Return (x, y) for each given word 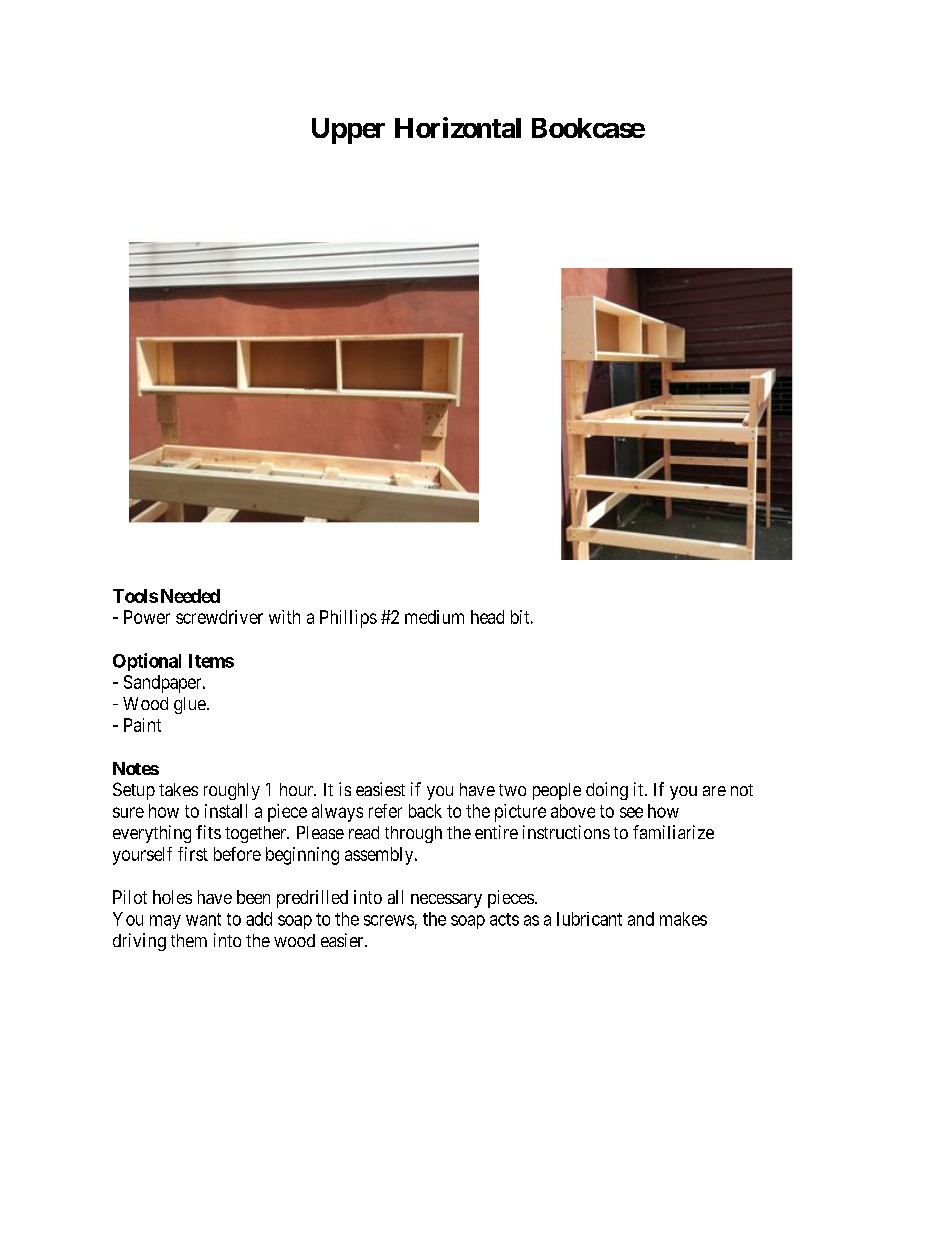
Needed (190, 596)
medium (434, 617)
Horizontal (458, 127)
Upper (348, 131)
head (487, 617)
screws (389, 920)
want (203, 919)
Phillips (348, 619)
